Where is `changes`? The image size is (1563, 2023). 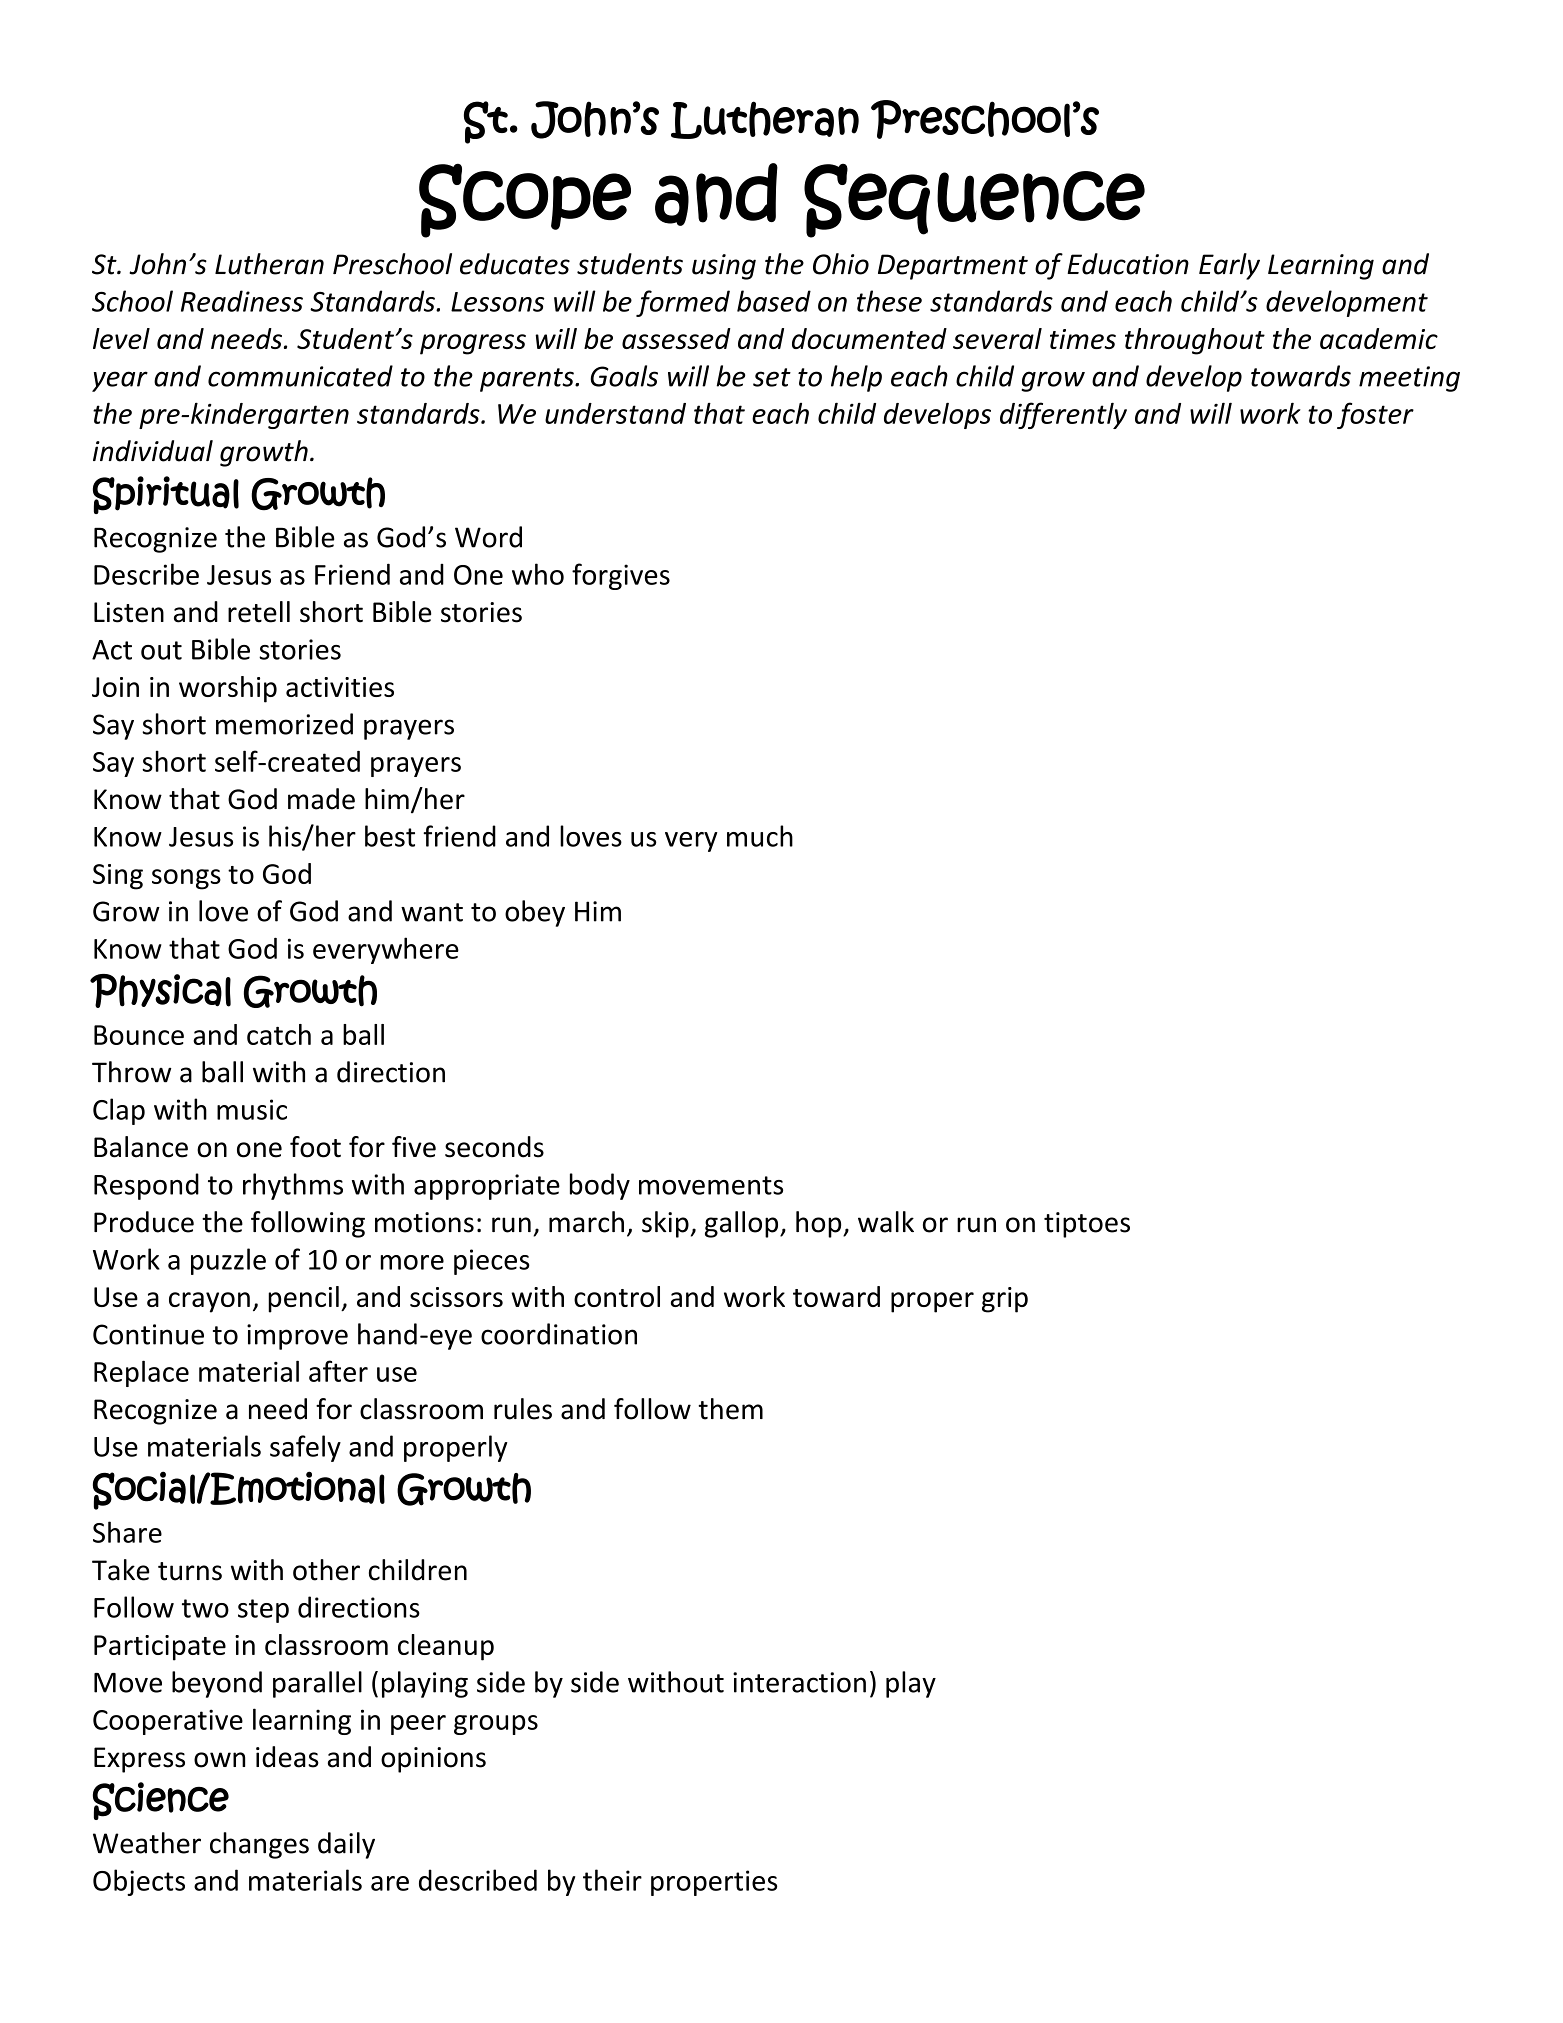
changes is located at coordinates (259, 1845).
